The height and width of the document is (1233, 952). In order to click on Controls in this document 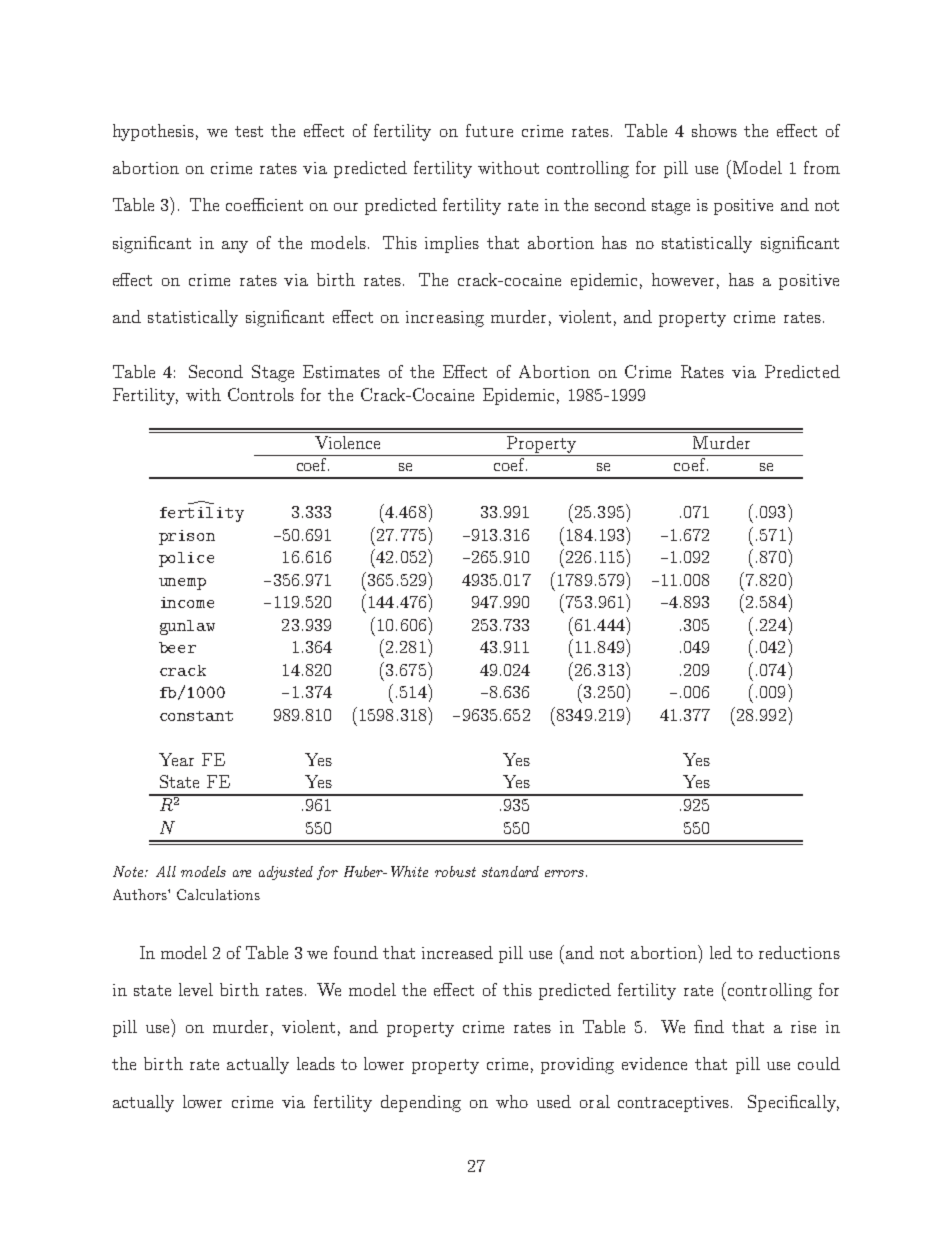, I will do `click(261, 394)`.
